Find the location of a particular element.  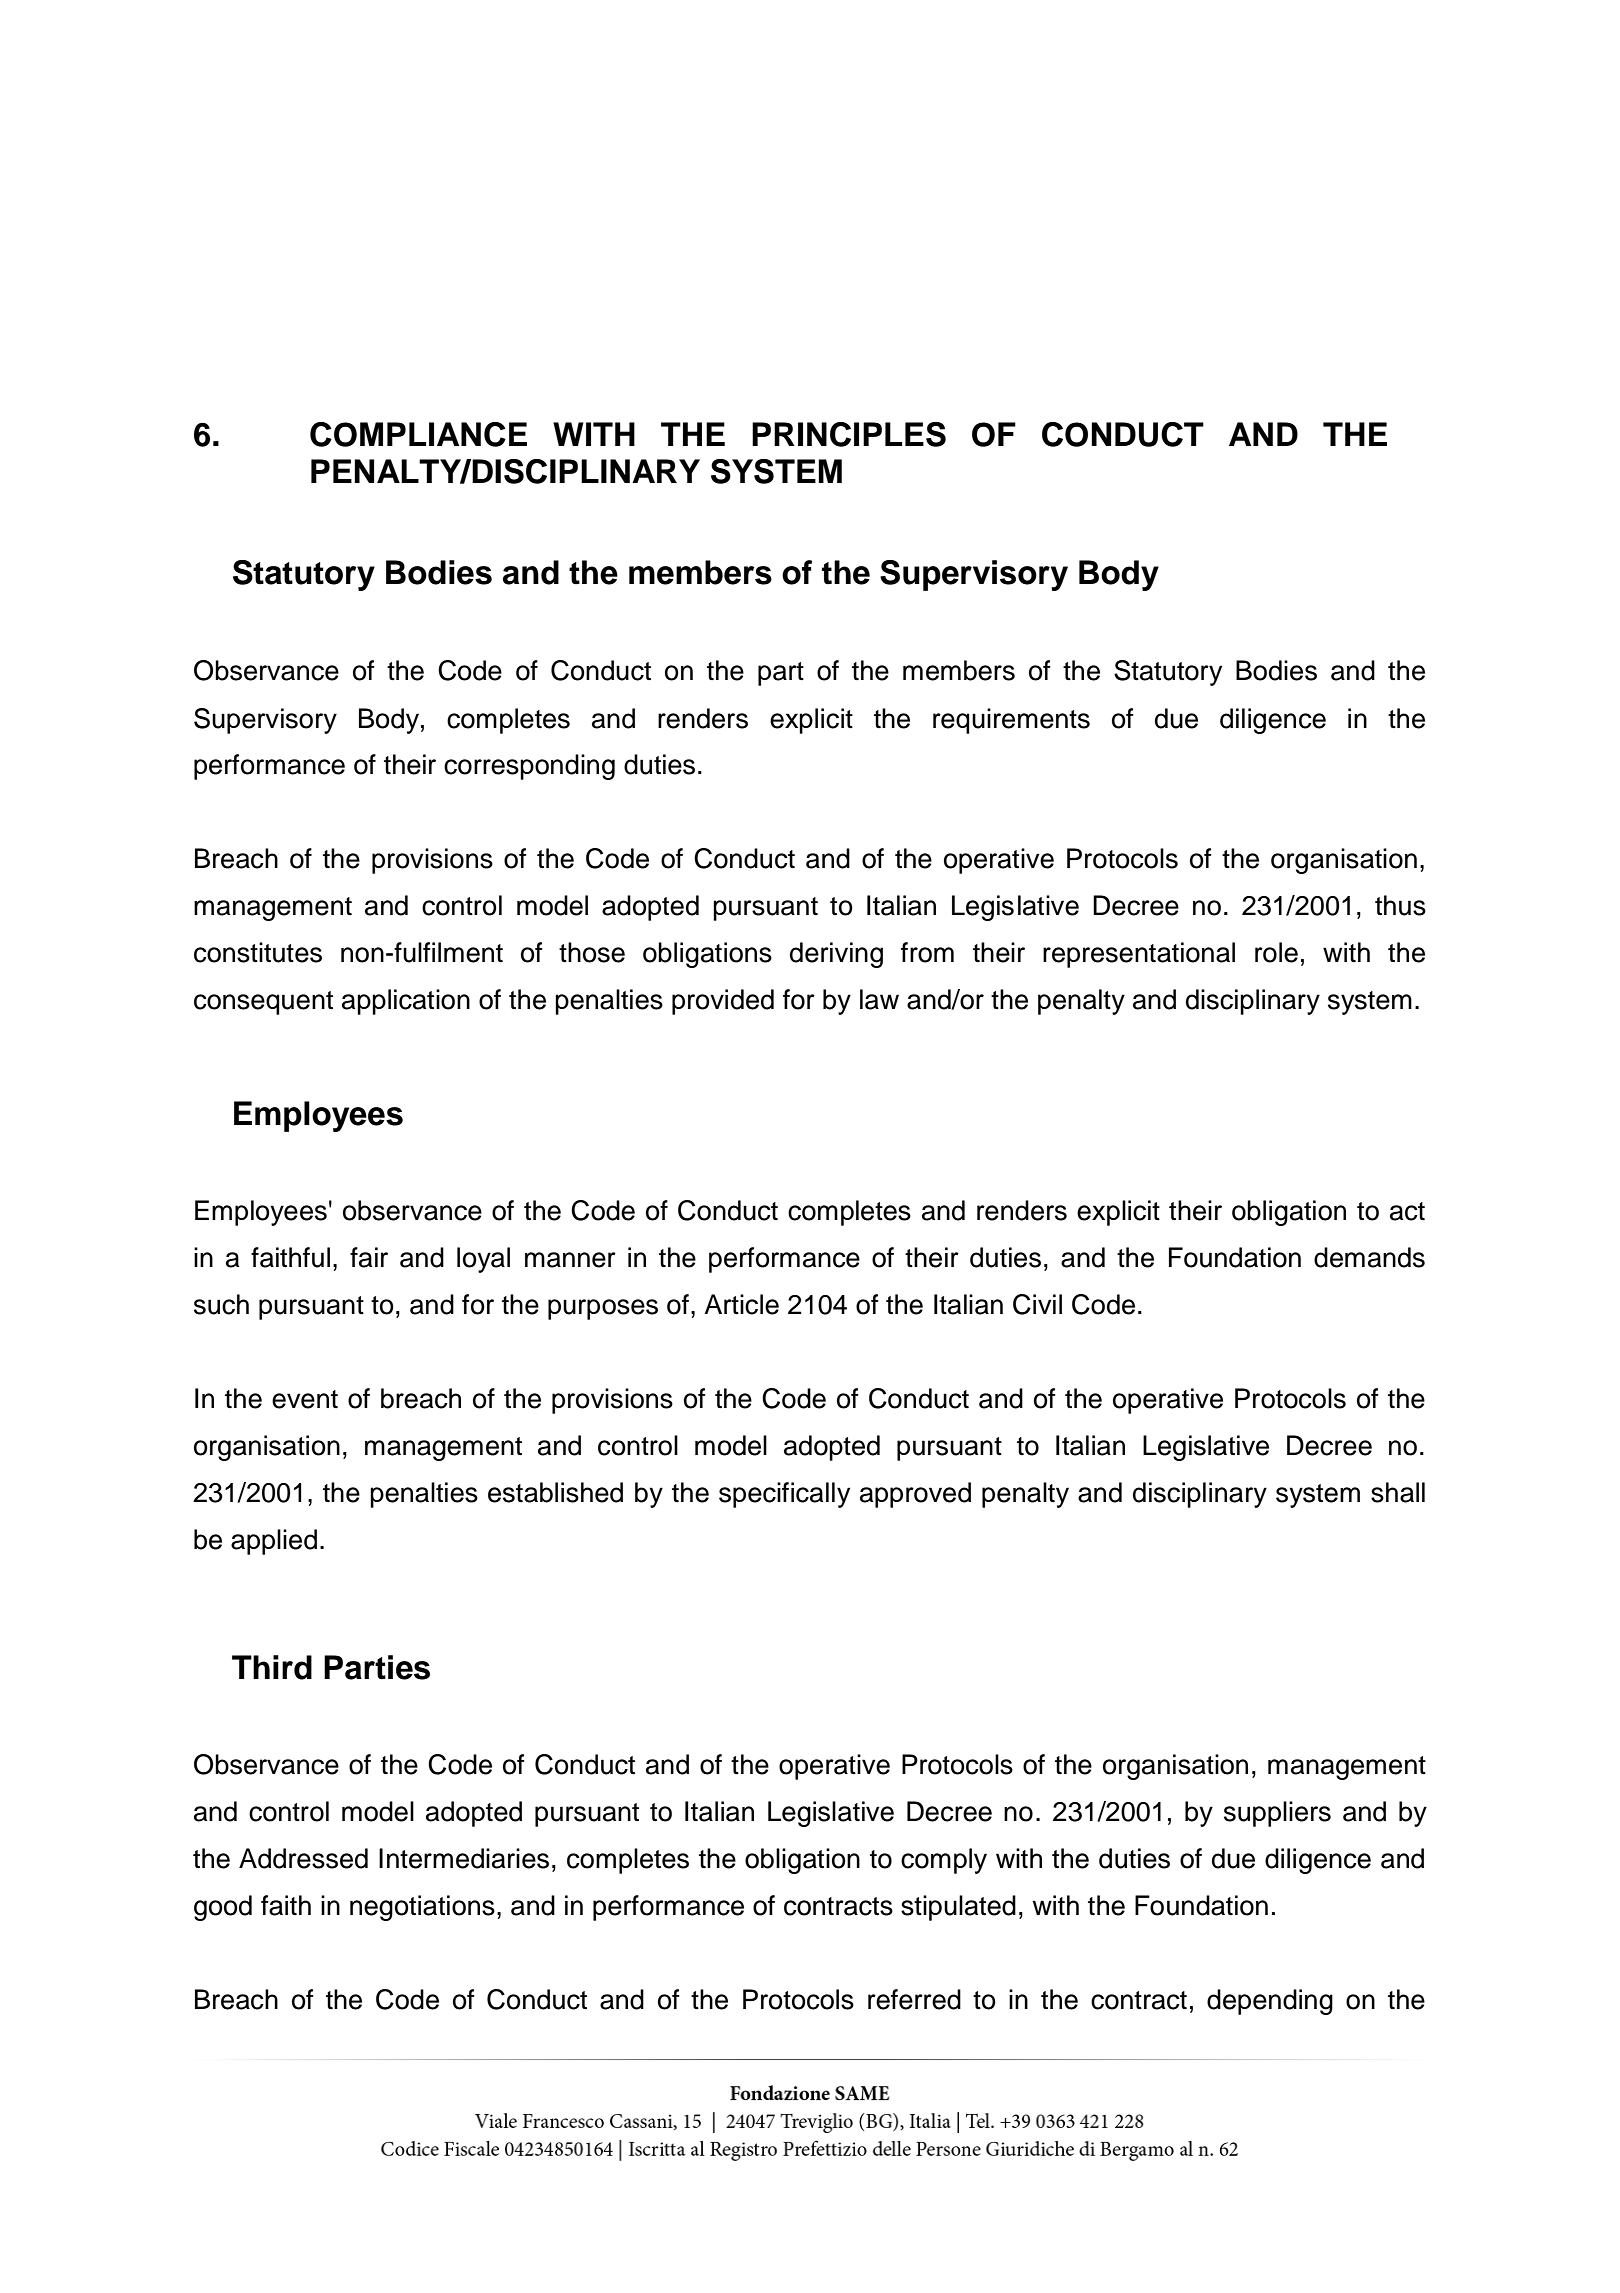

demands is located at coordinates (1369, 1257).
